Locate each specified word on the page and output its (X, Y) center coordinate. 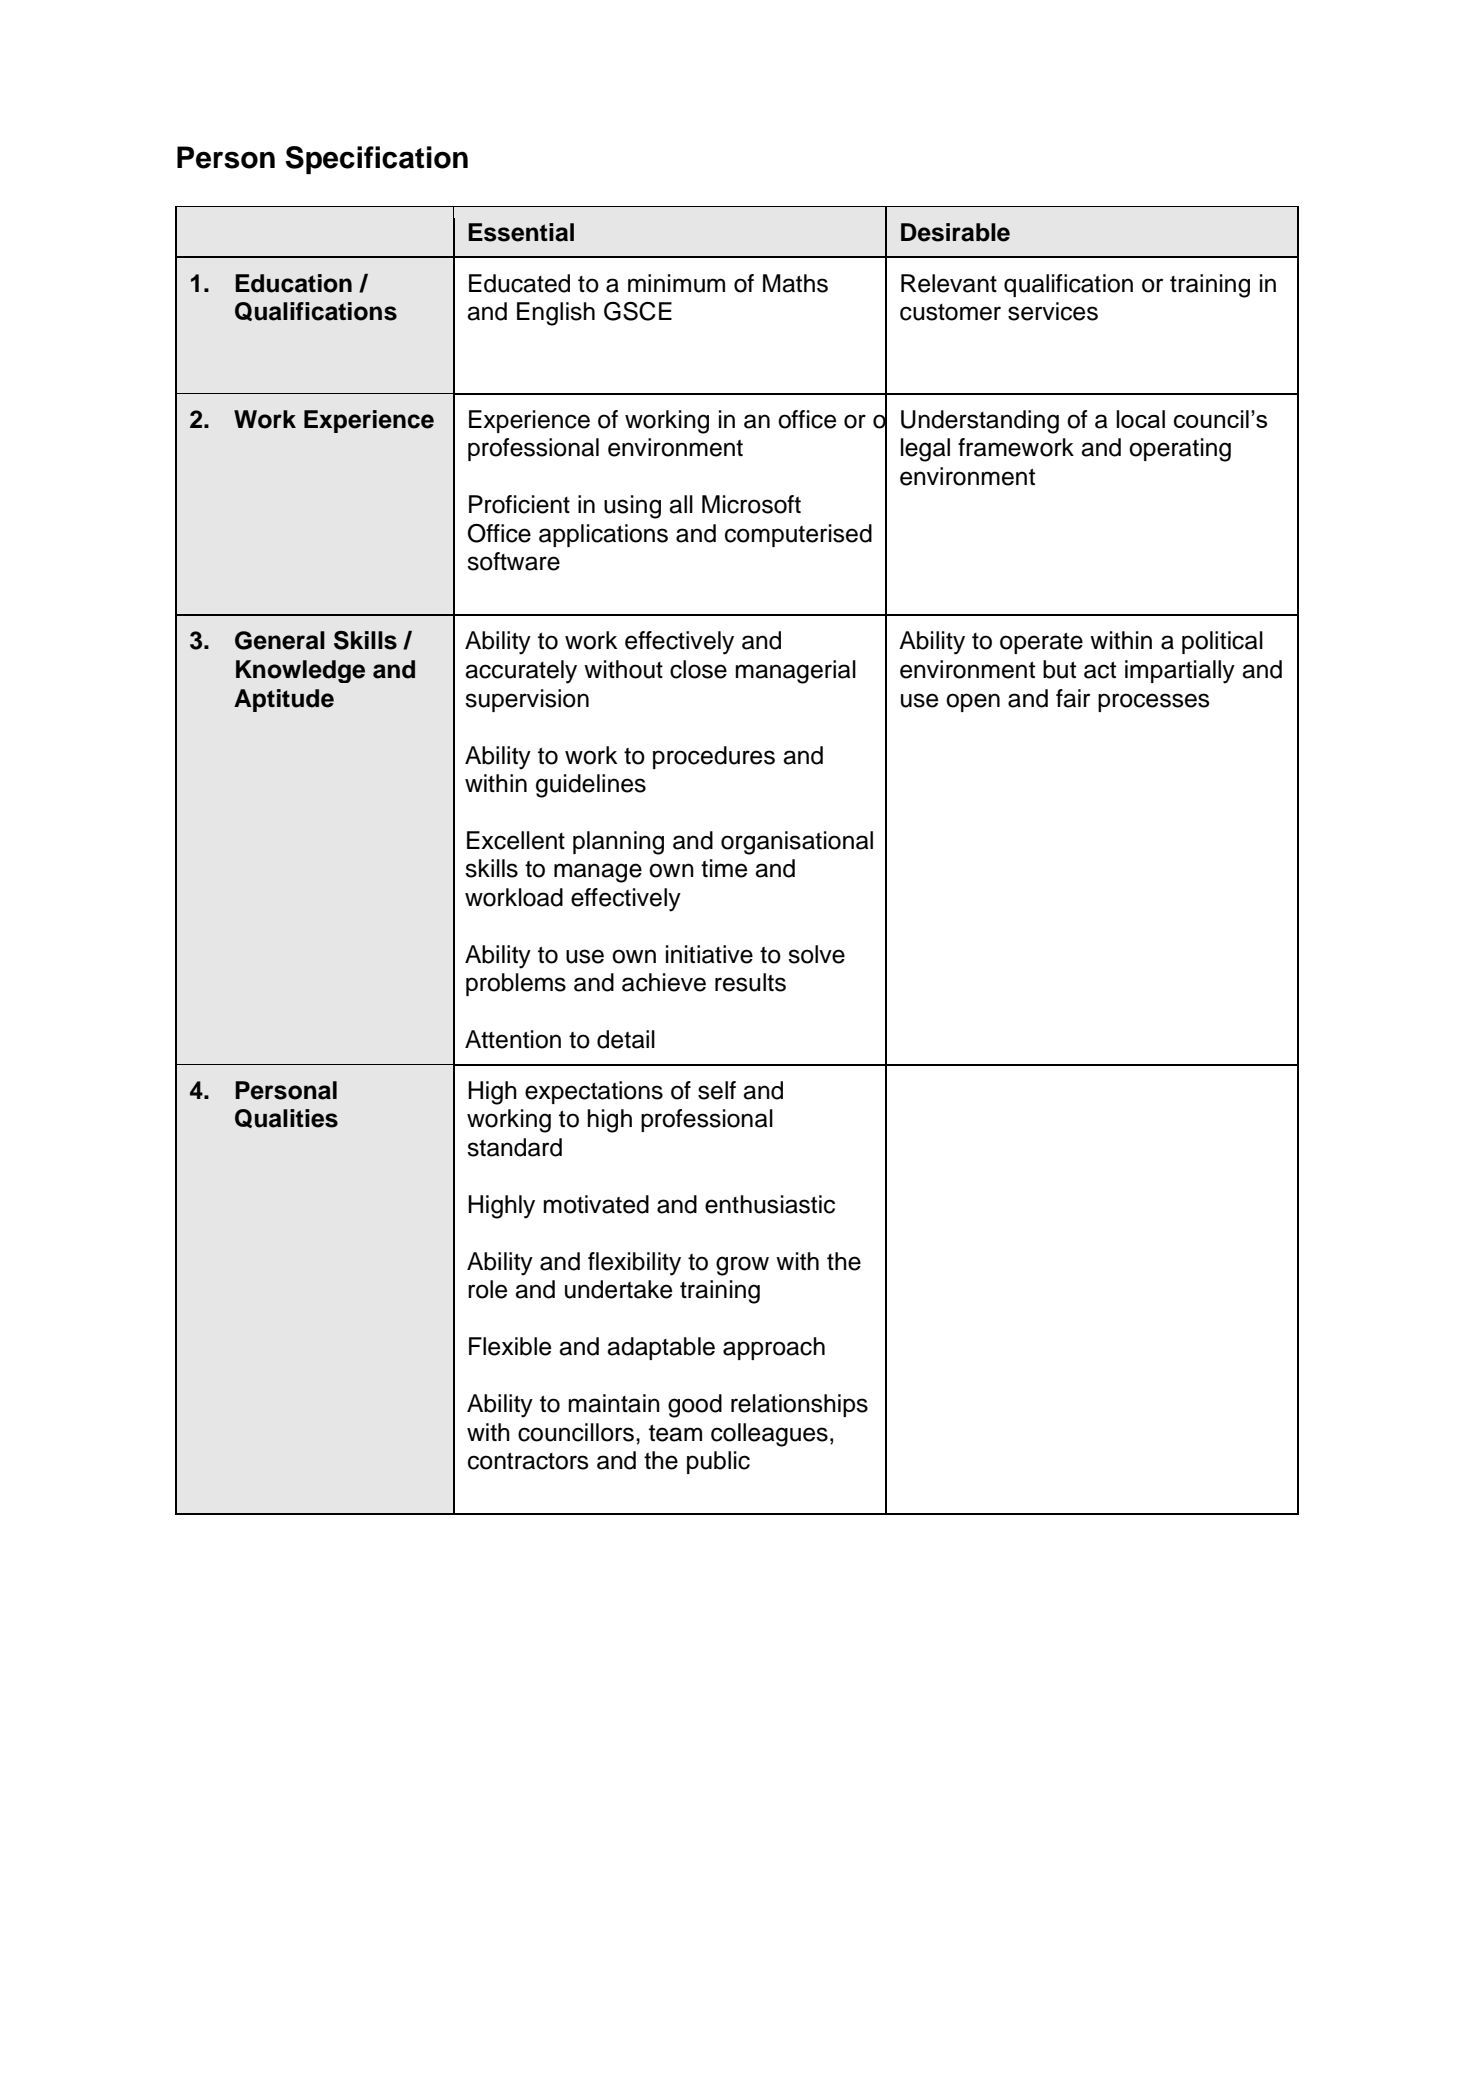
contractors (528, 1461)
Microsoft (751, 504)
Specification (376, 160)
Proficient (519, 504)
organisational (797, 843)
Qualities (286, 1118)
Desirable (955, 232)
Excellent (516, 840)
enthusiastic (770, 1204)
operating (1180, 450)
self (717, 1090)
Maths (795, 283)
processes (1154, 702)
